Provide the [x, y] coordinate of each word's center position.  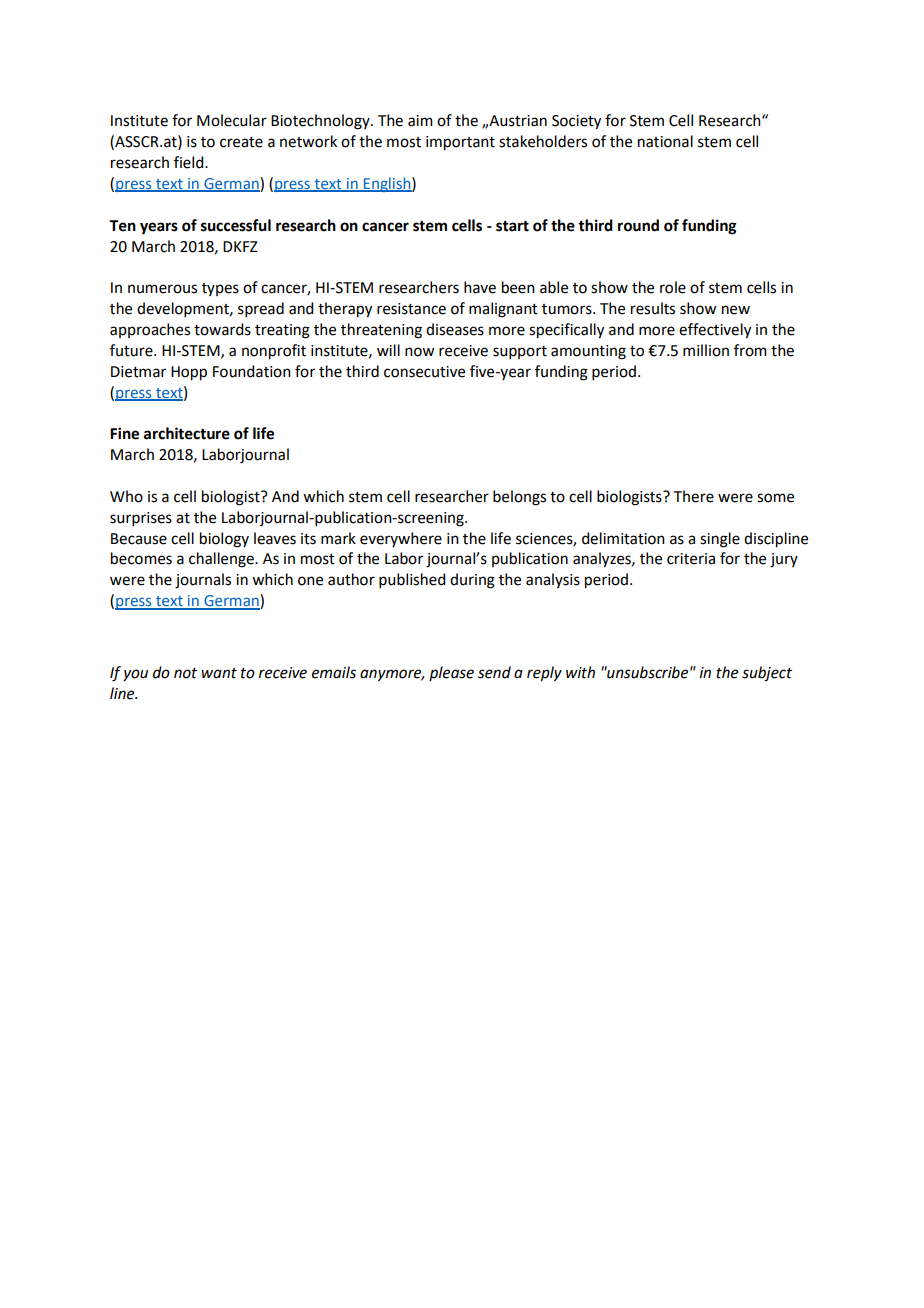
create [241, 142]
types [220, 289]
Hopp [189, 373]
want [219, 673]
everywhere [401, 539]
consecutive [424, 372]
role [673, 287]
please [451, 673]
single [720, 540]
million [706, 350]
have [480, 287]
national [665, 141]
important [460, 143]
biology [224, 540]
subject [767, 674]
